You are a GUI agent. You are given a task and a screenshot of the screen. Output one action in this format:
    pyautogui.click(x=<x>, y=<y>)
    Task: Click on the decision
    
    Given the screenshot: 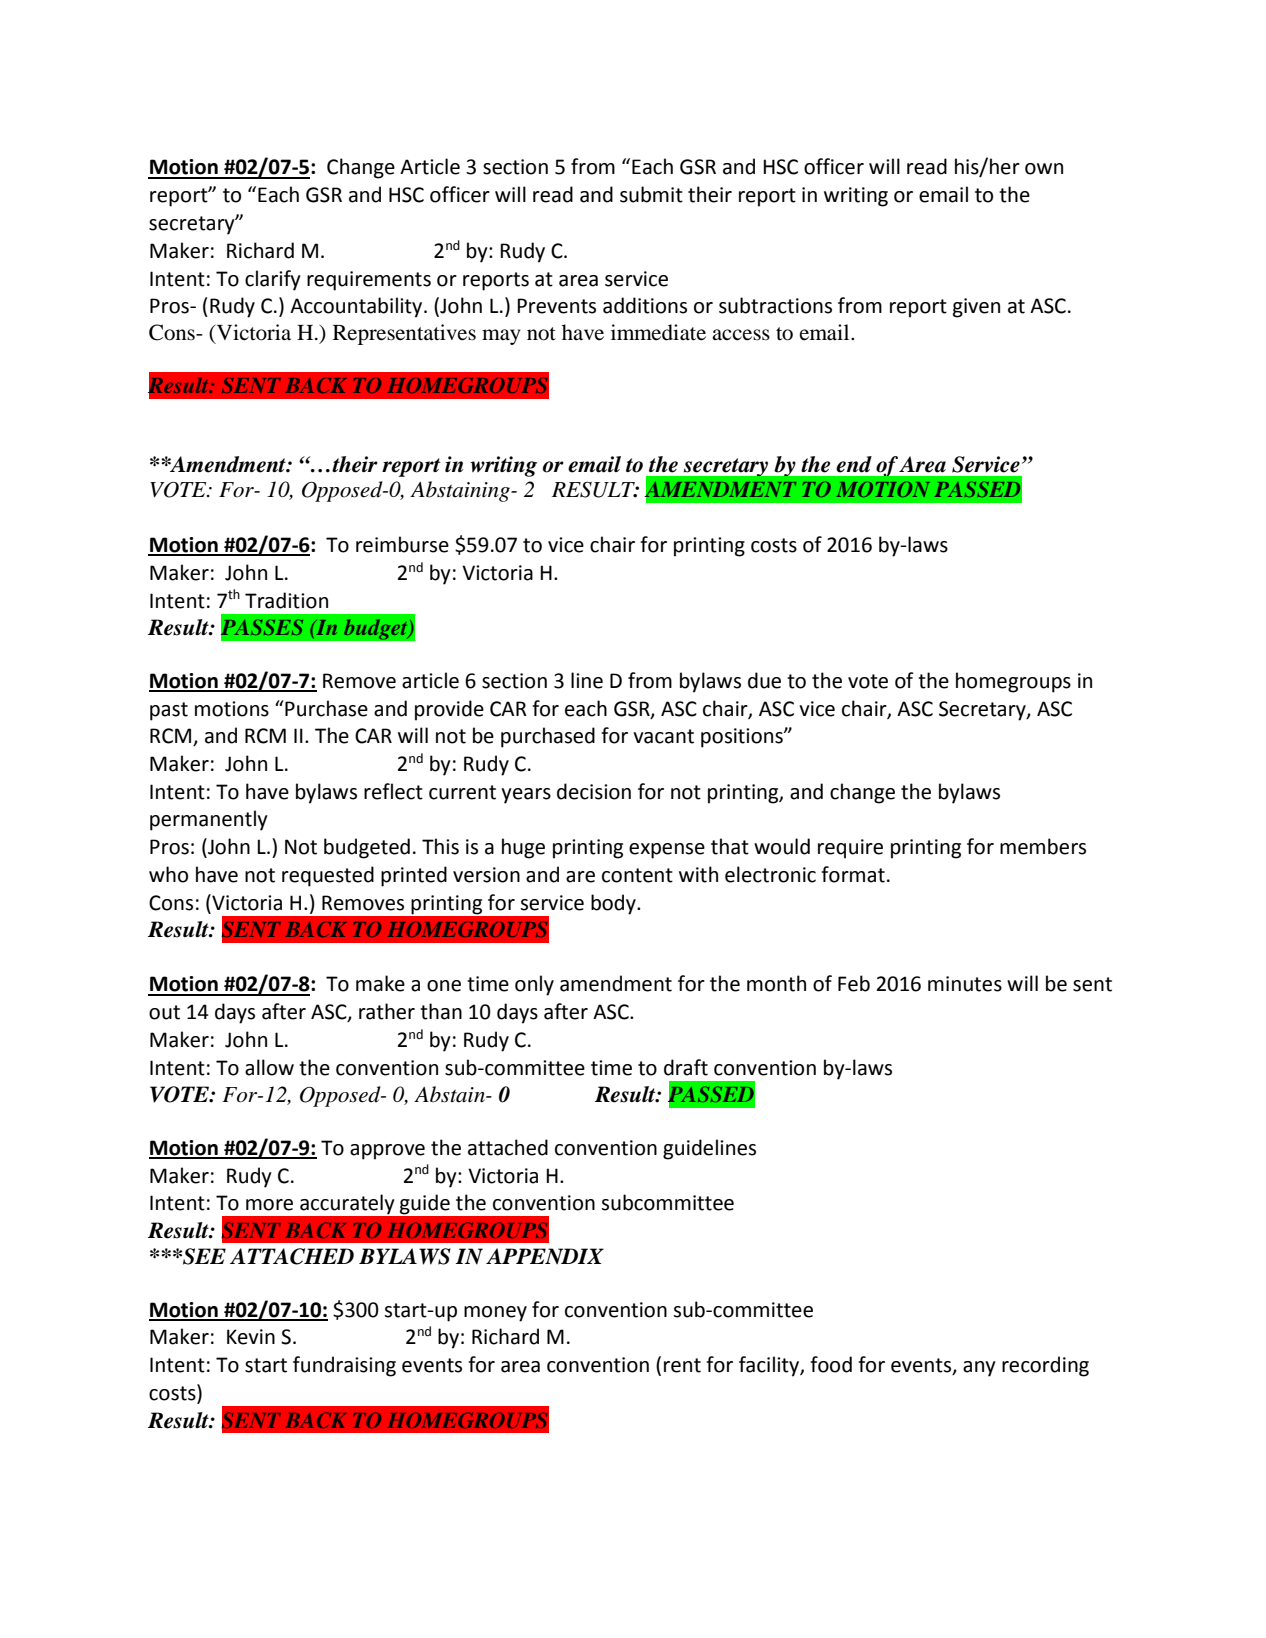 What is the action you would take?
    pyautogui.click(x=594, y=791)
